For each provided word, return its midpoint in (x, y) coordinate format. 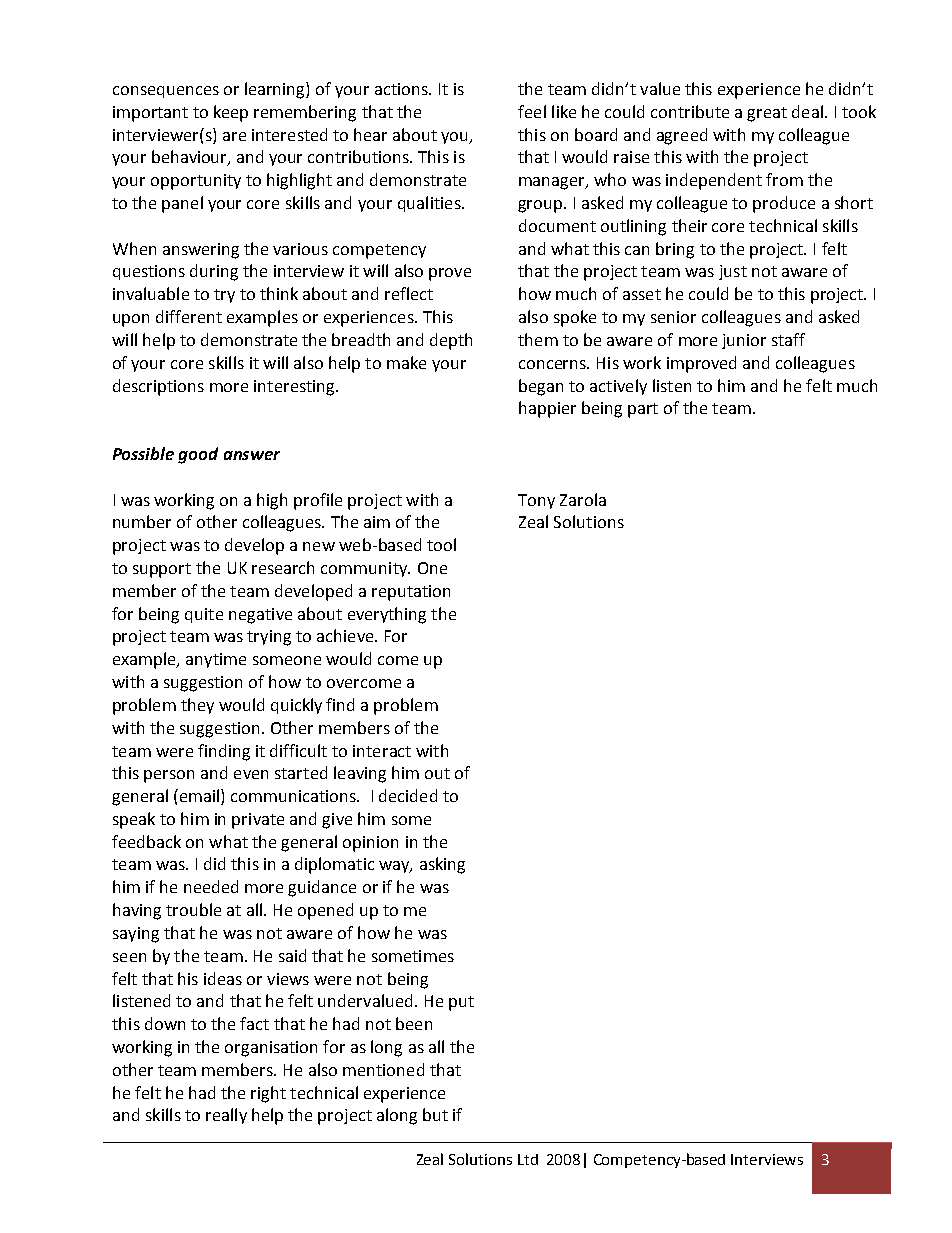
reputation (411, 593)
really (226, 1116)
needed (211, 886)
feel (532, 111)
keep (231, 113)
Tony (536, 501)
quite (204, 615)
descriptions (158, 387)
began (541, 387)
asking (442, 865)
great (767, 114)
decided (408, 795)
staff (788, 339)
